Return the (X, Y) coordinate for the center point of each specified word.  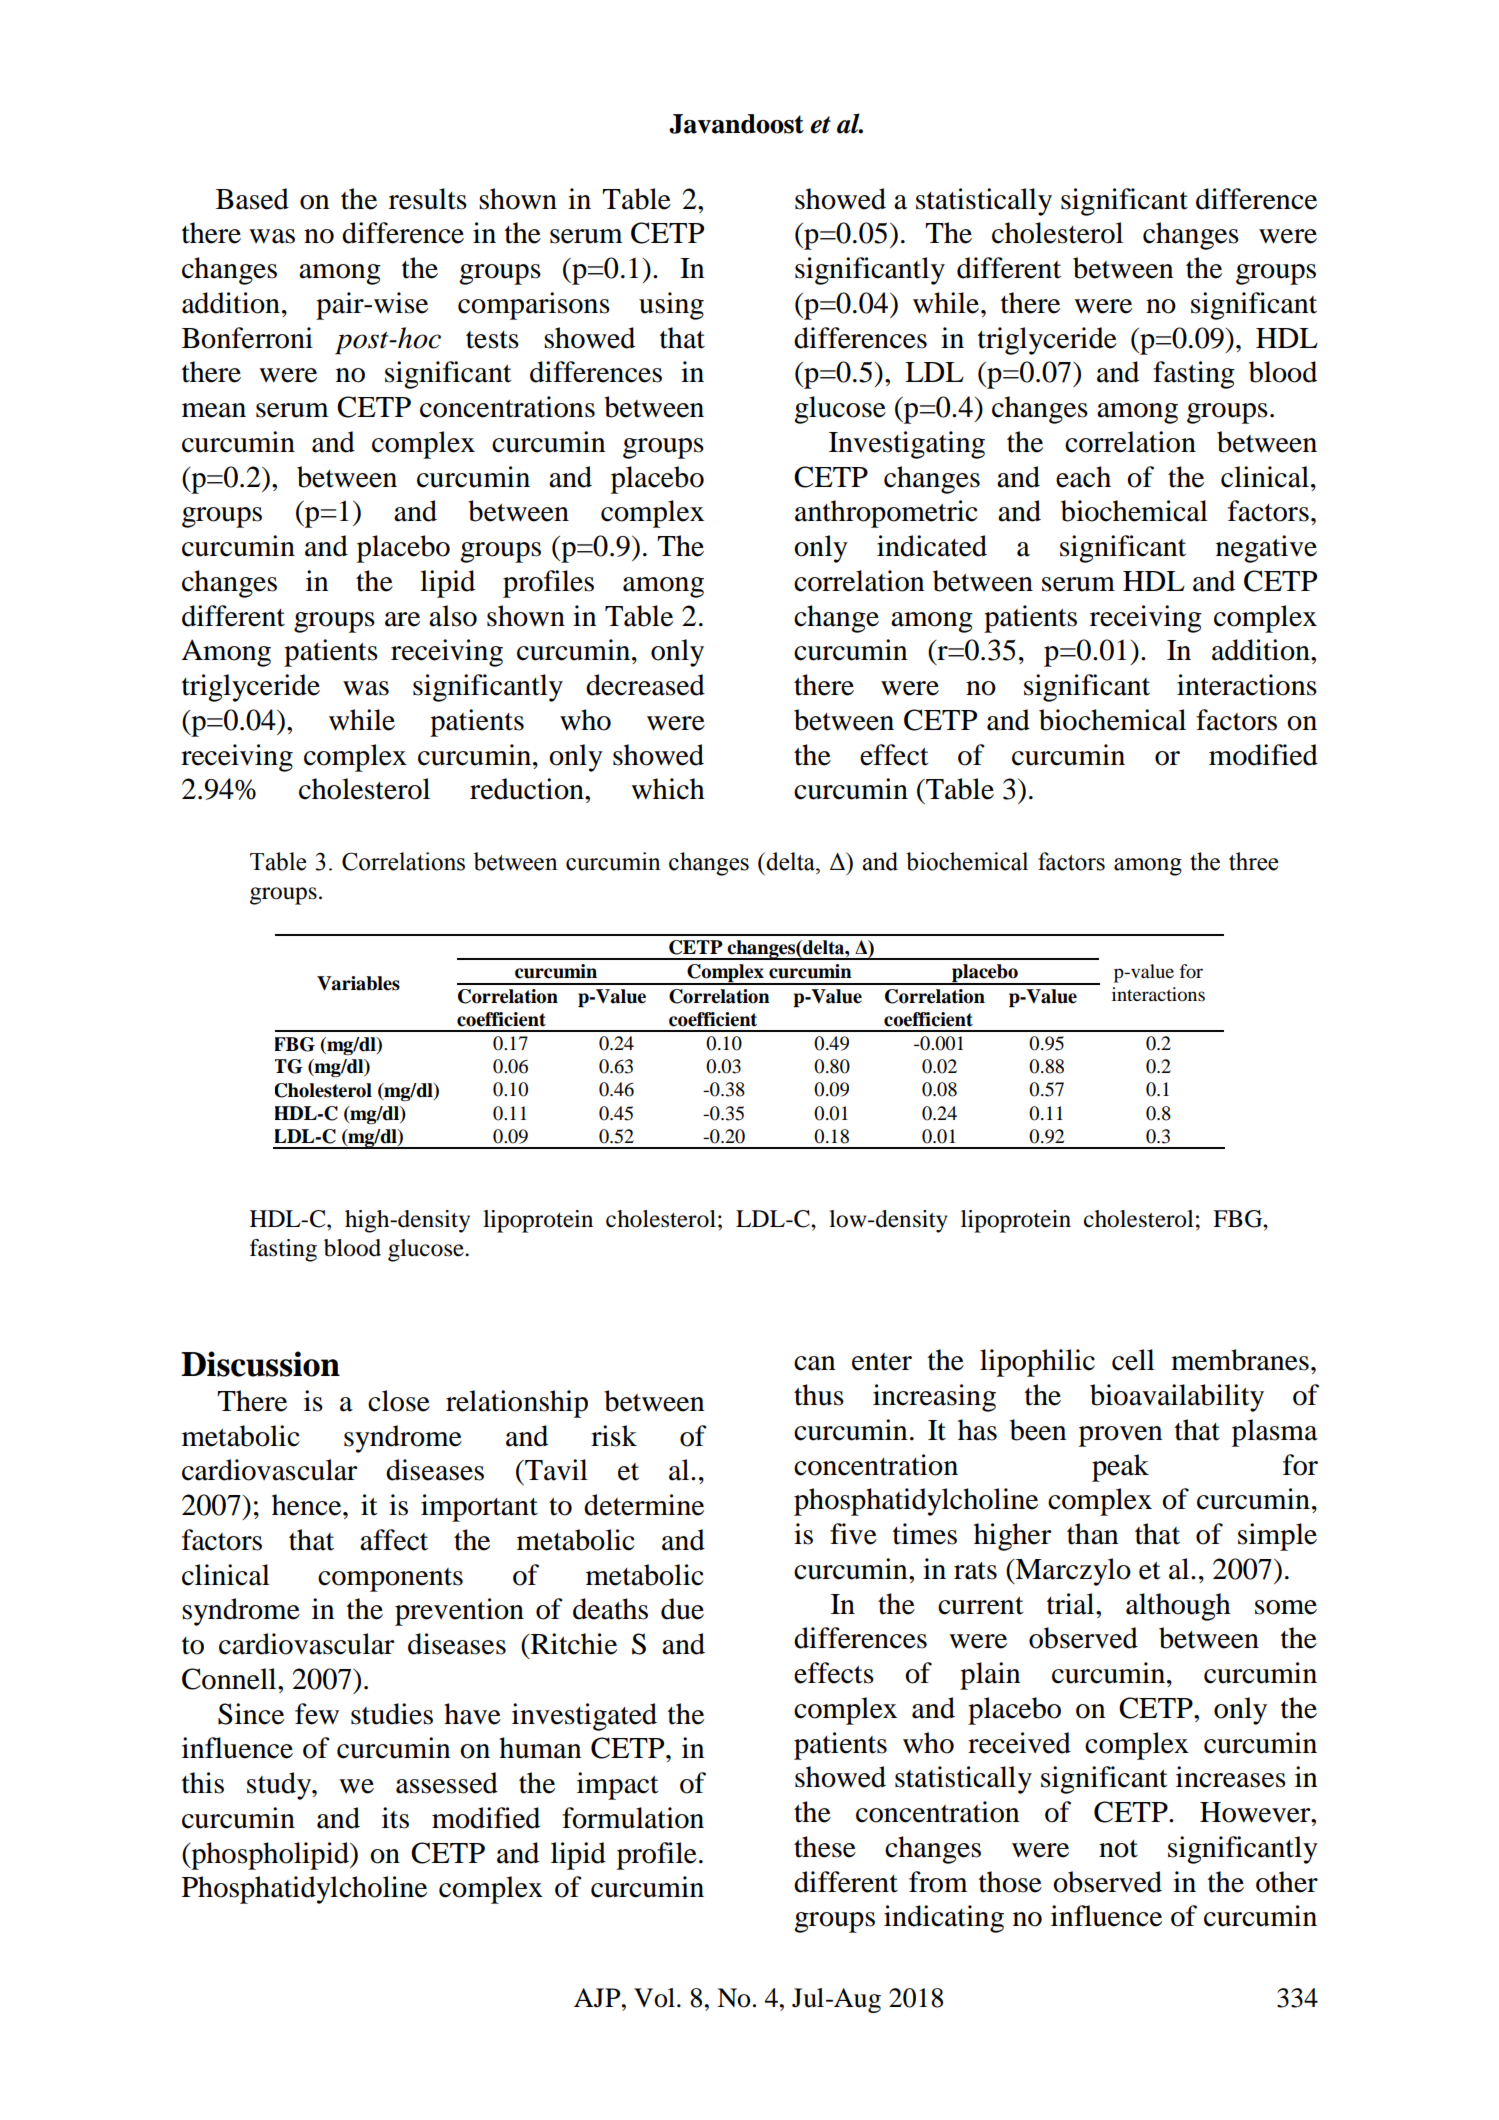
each (1083, 477)
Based (252, 199)
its (395, 1818)
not (1118, 1849)
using (671, 306)
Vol (654, 1998)
